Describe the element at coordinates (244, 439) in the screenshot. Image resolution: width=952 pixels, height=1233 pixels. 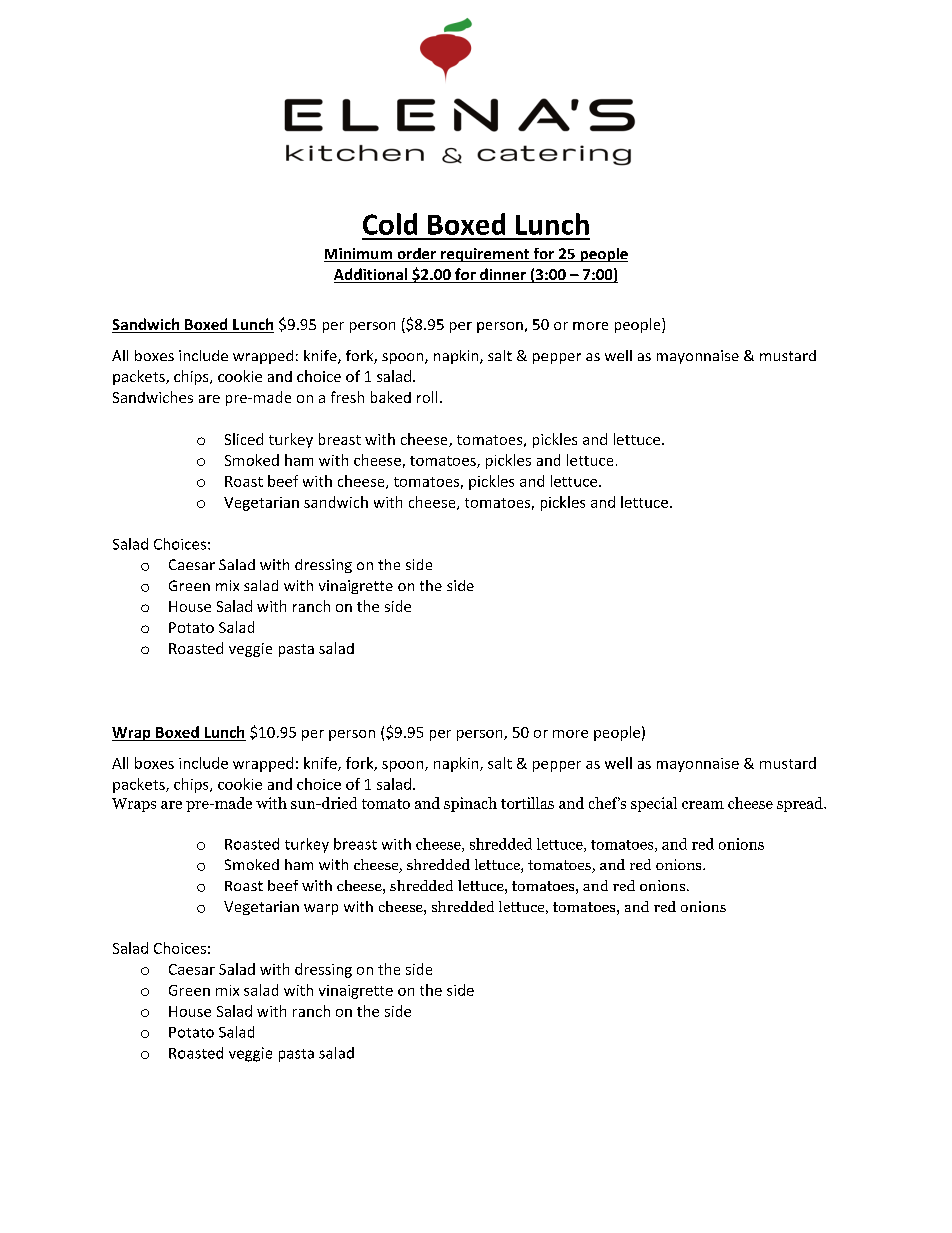
I see `Sliced` at that location.
